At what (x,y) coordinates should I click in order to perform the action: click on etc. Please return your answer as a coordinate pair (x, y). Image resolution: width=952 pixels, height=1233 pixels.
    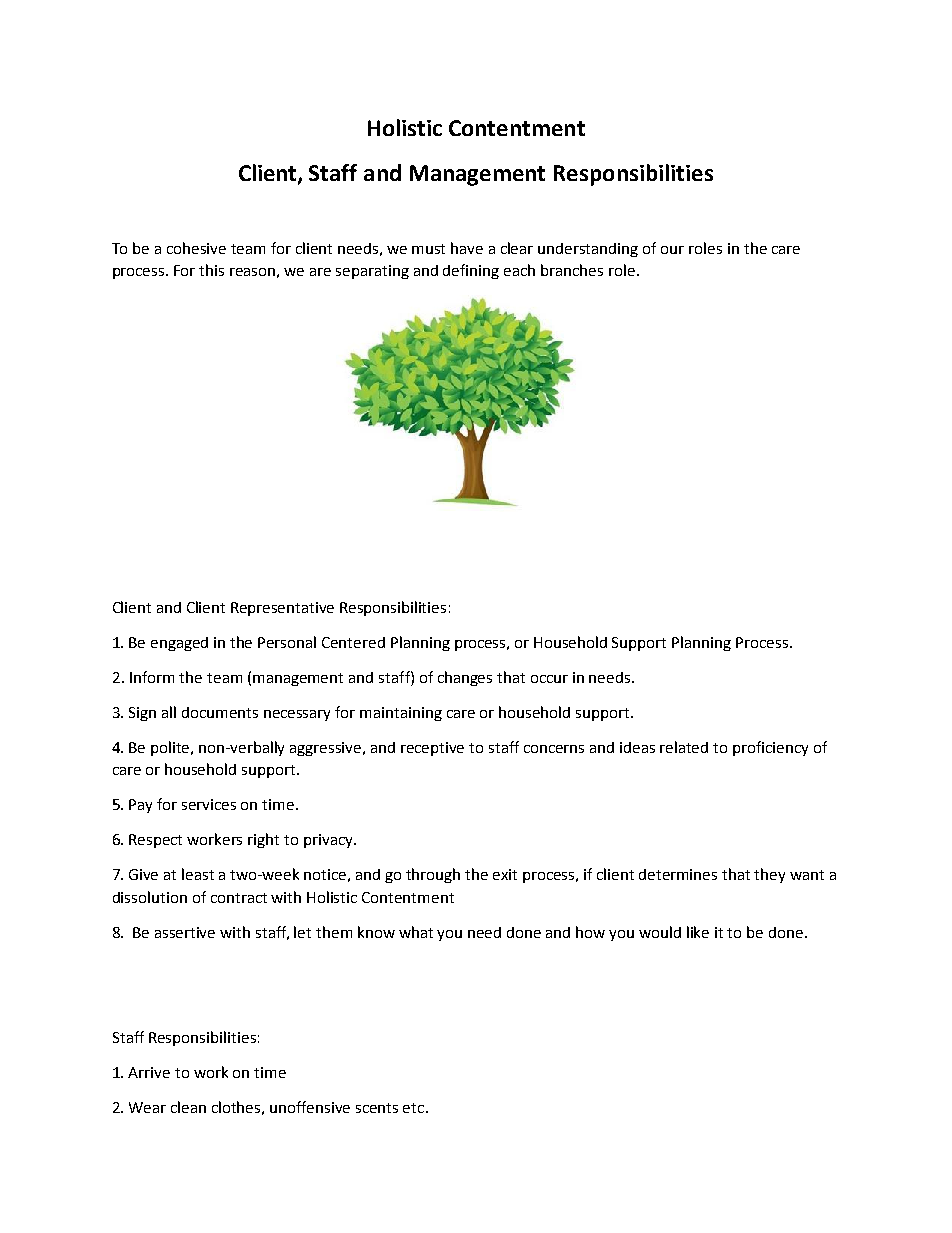
    Looking at the image, I should click on (415, 1108).
